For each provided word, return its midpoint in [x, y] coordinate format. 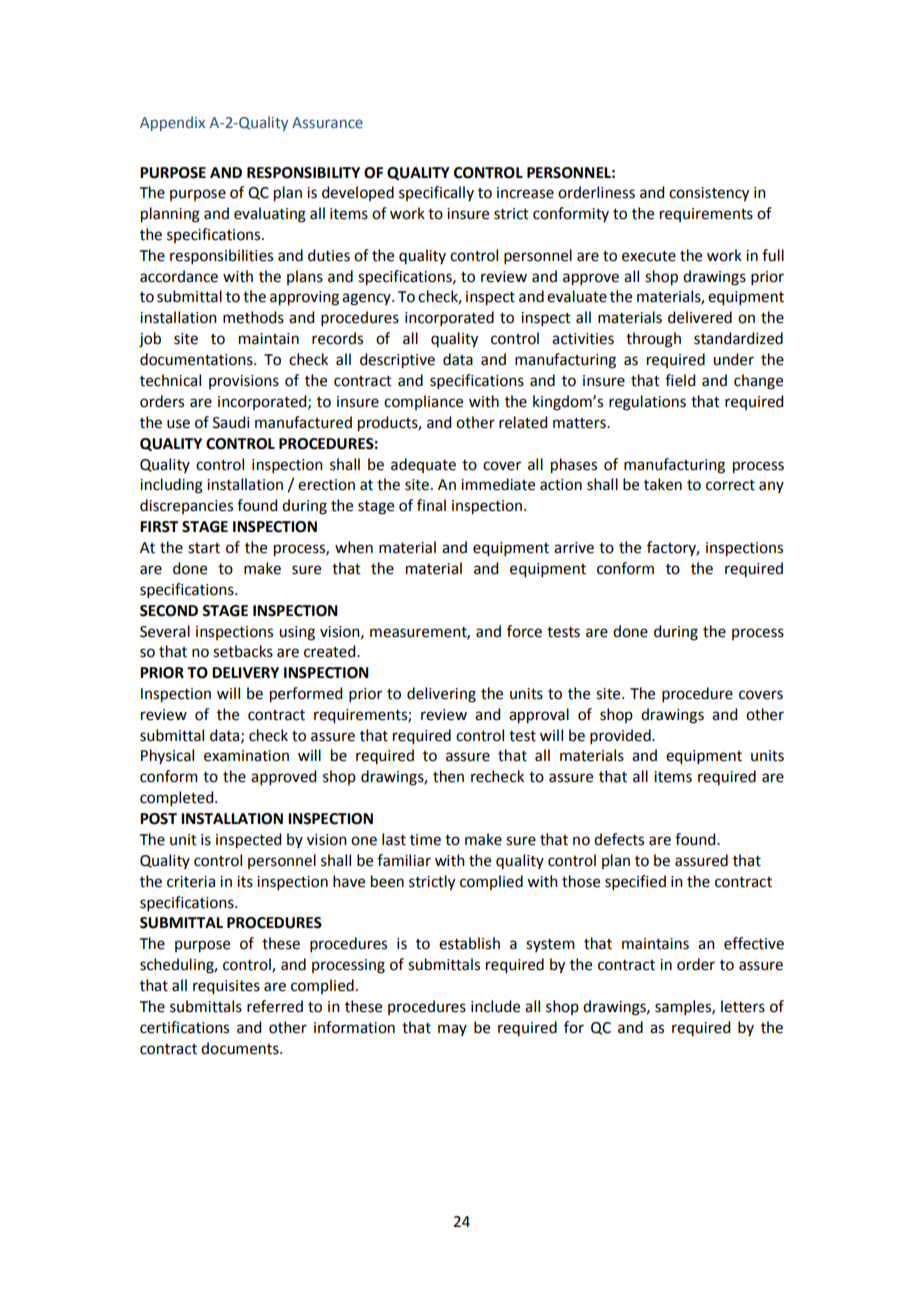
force [524, 631]
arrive [574, 548]
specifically [436, 193]
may [452, 1030]
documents [241, 1048]
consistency [709, 194]
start [204, 548]
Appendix [172, 123]
